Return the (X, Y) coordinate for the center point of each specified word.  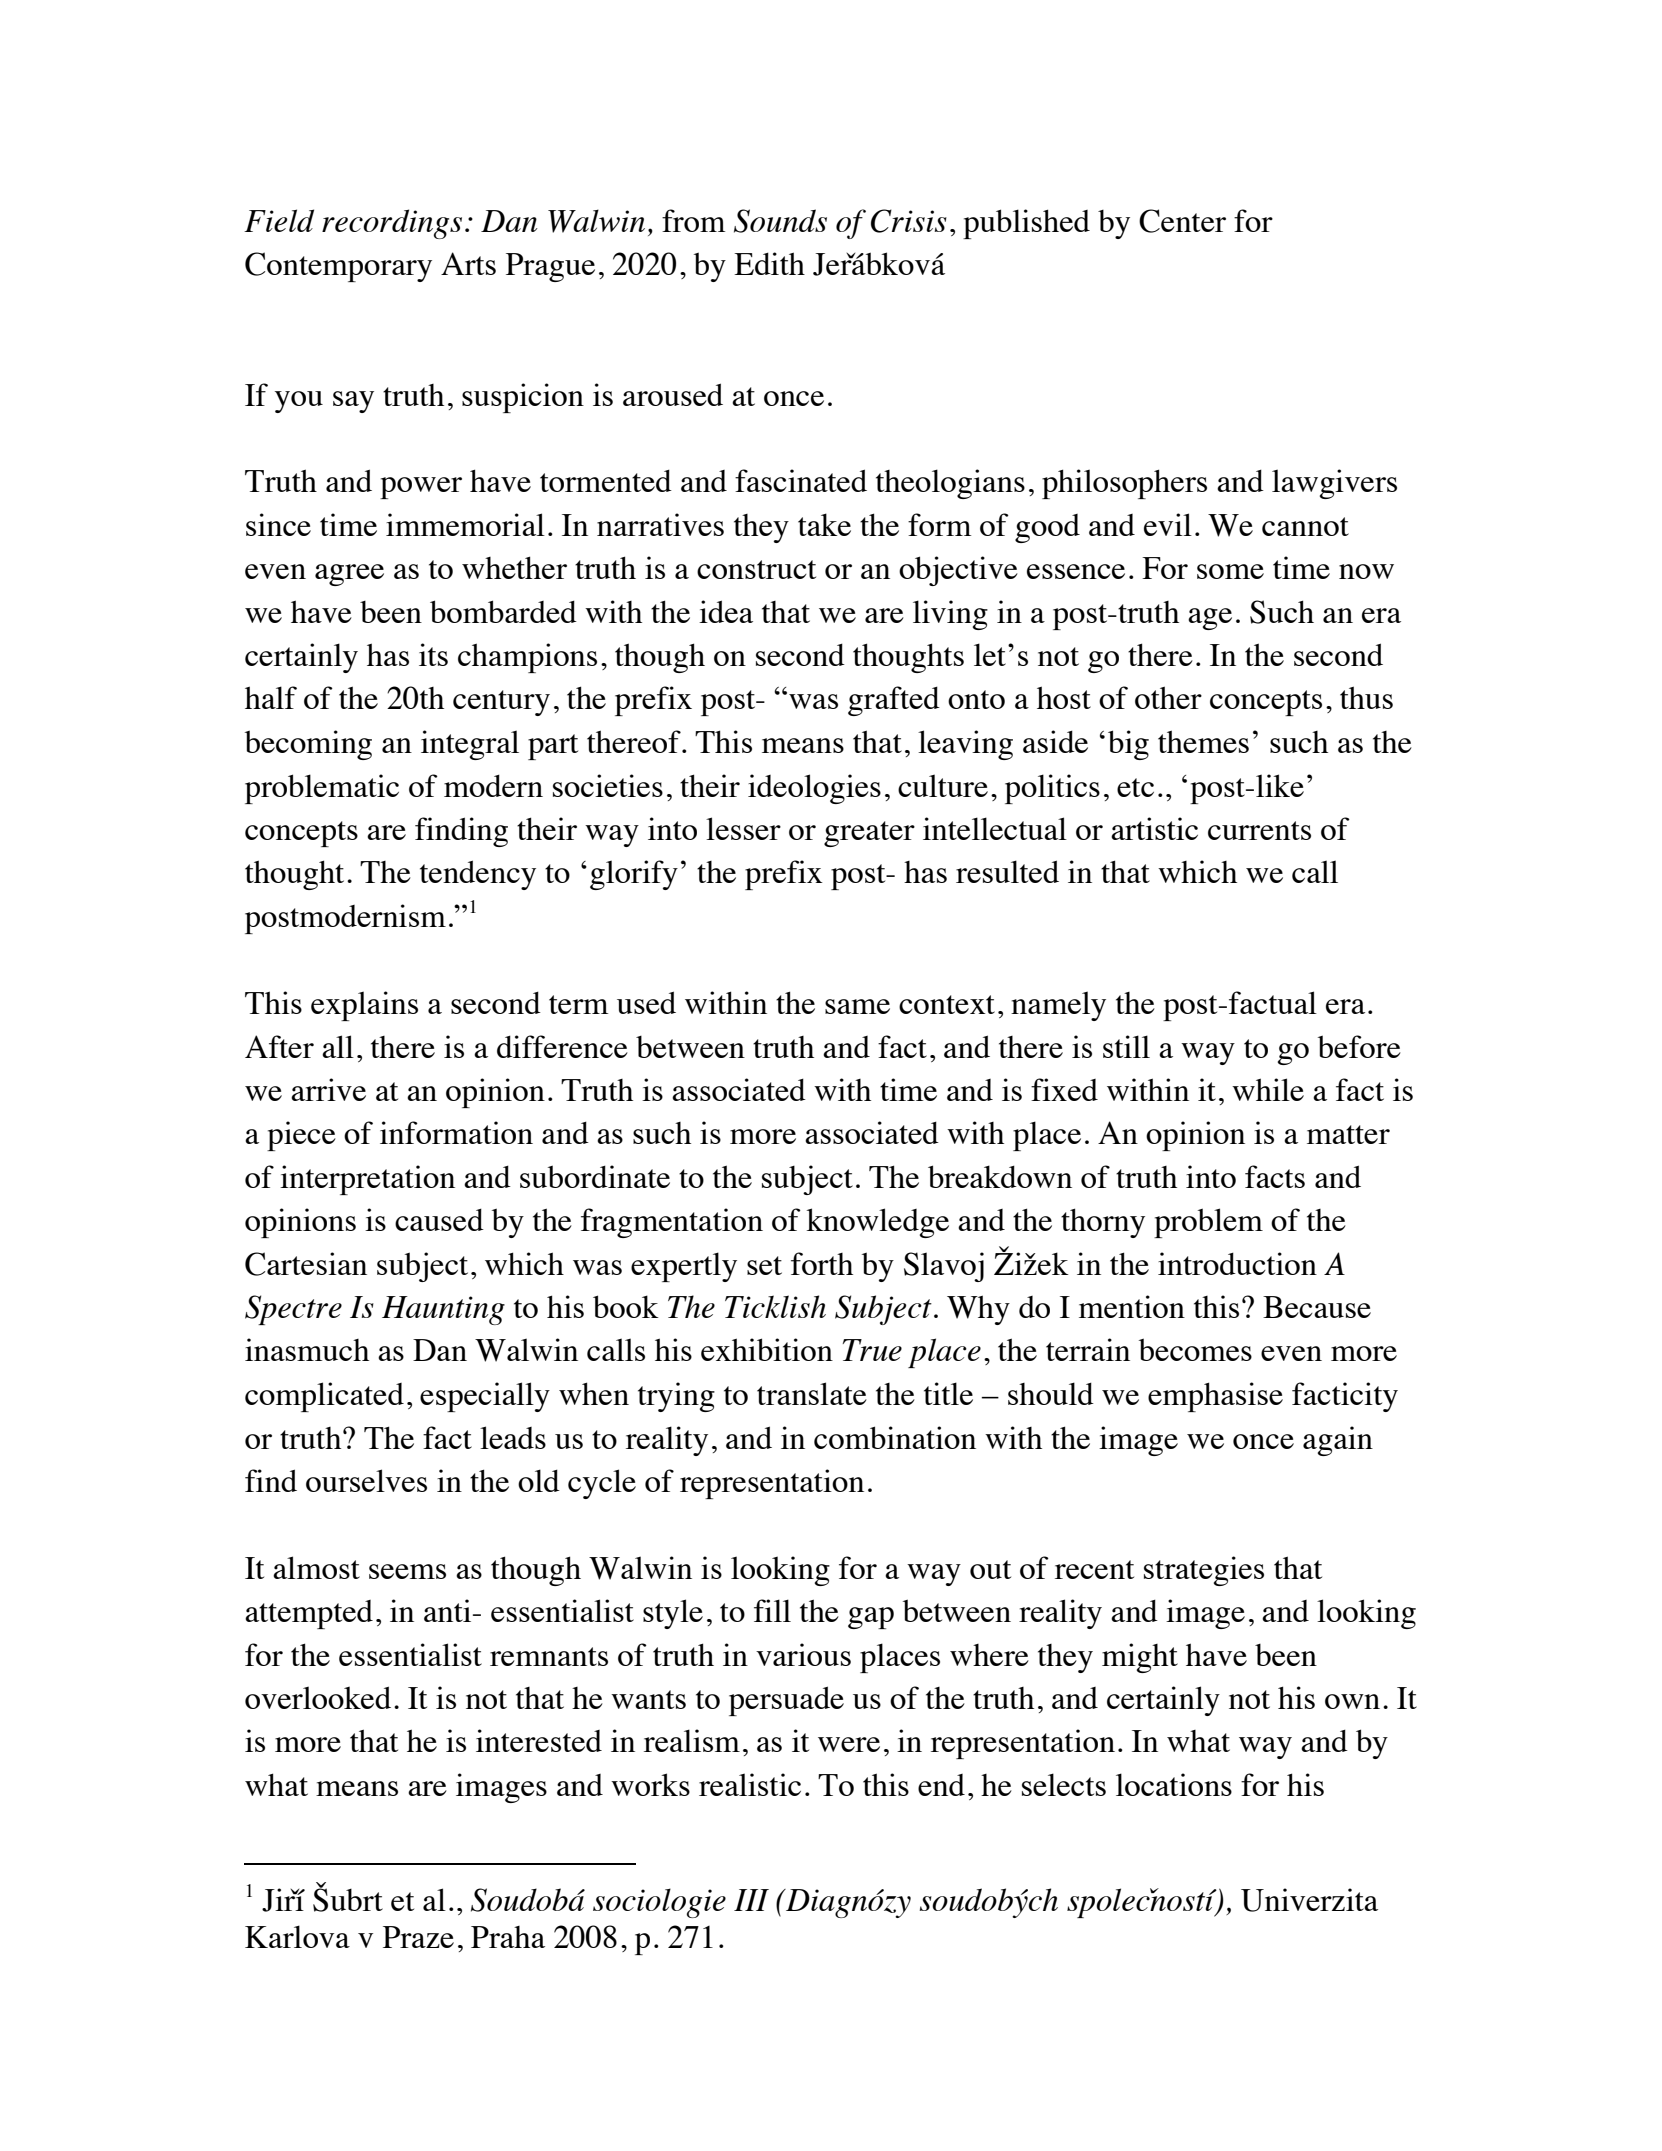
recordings (392, 224)
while (1268, 1089)
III (751, 1900)
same (857, 1006)
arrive (328, 1089)
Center (1182, 221)
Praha (508, 1937)
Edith (769, 263)
